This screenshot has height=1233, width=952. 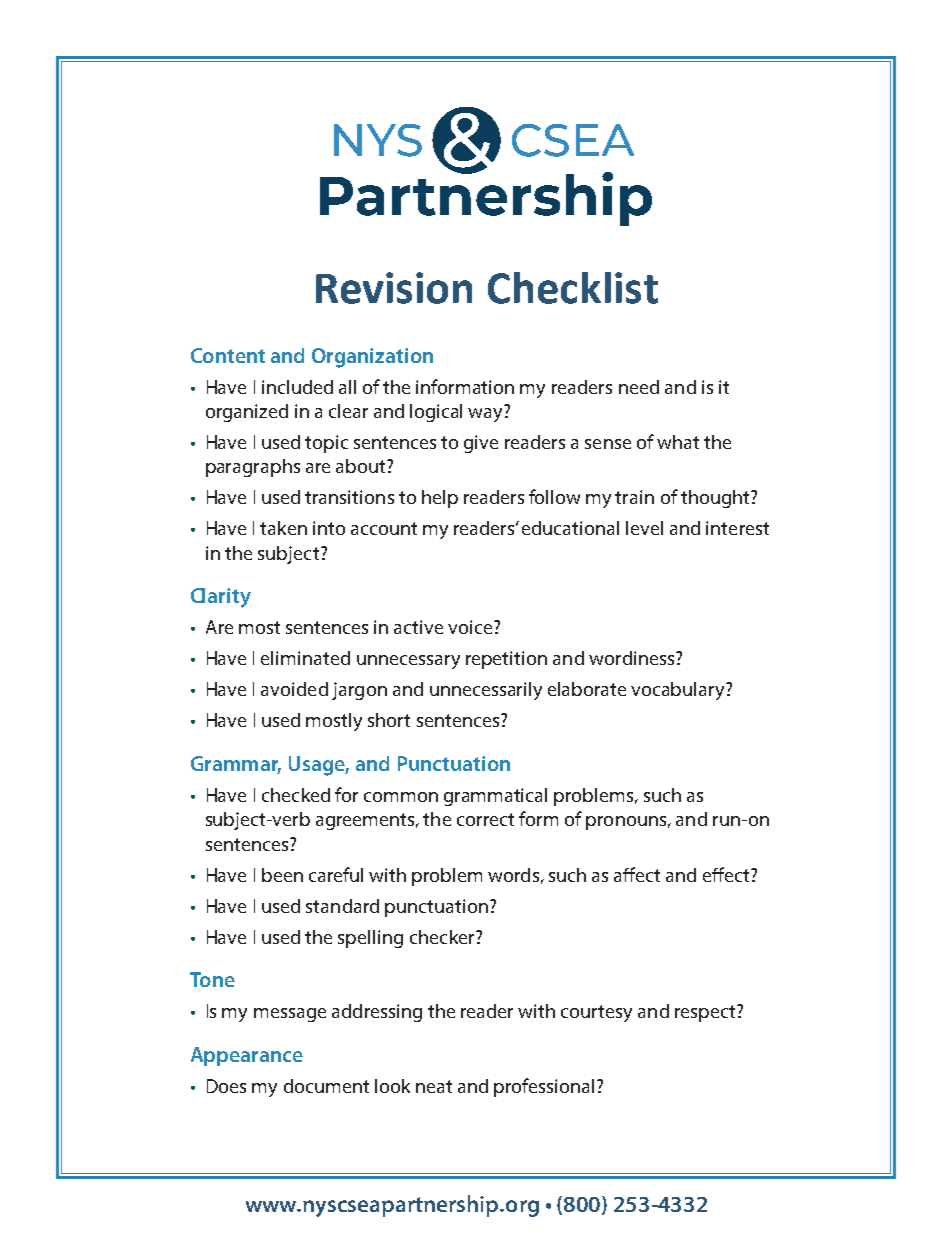 What do you see at coordinates (247, 1056) in the screenshot?
I see `Appearance` at bounding box center [247, 1056].
